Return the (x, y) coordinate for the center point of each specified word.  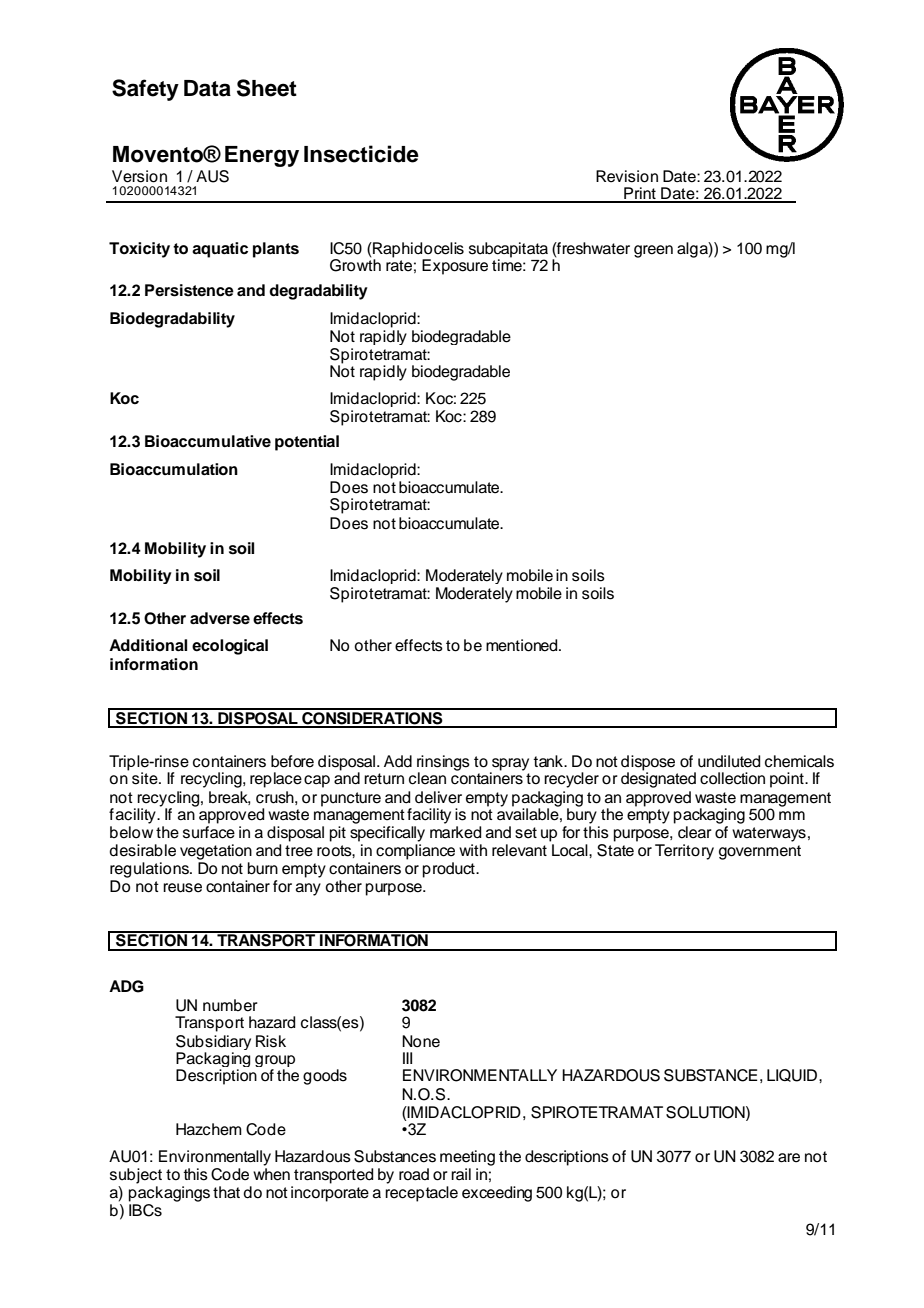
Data (207, 88)
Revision (627, 176)
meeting (467, 1158)
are (789, 1158)
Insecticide (361, 154)
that (226, 1192)
